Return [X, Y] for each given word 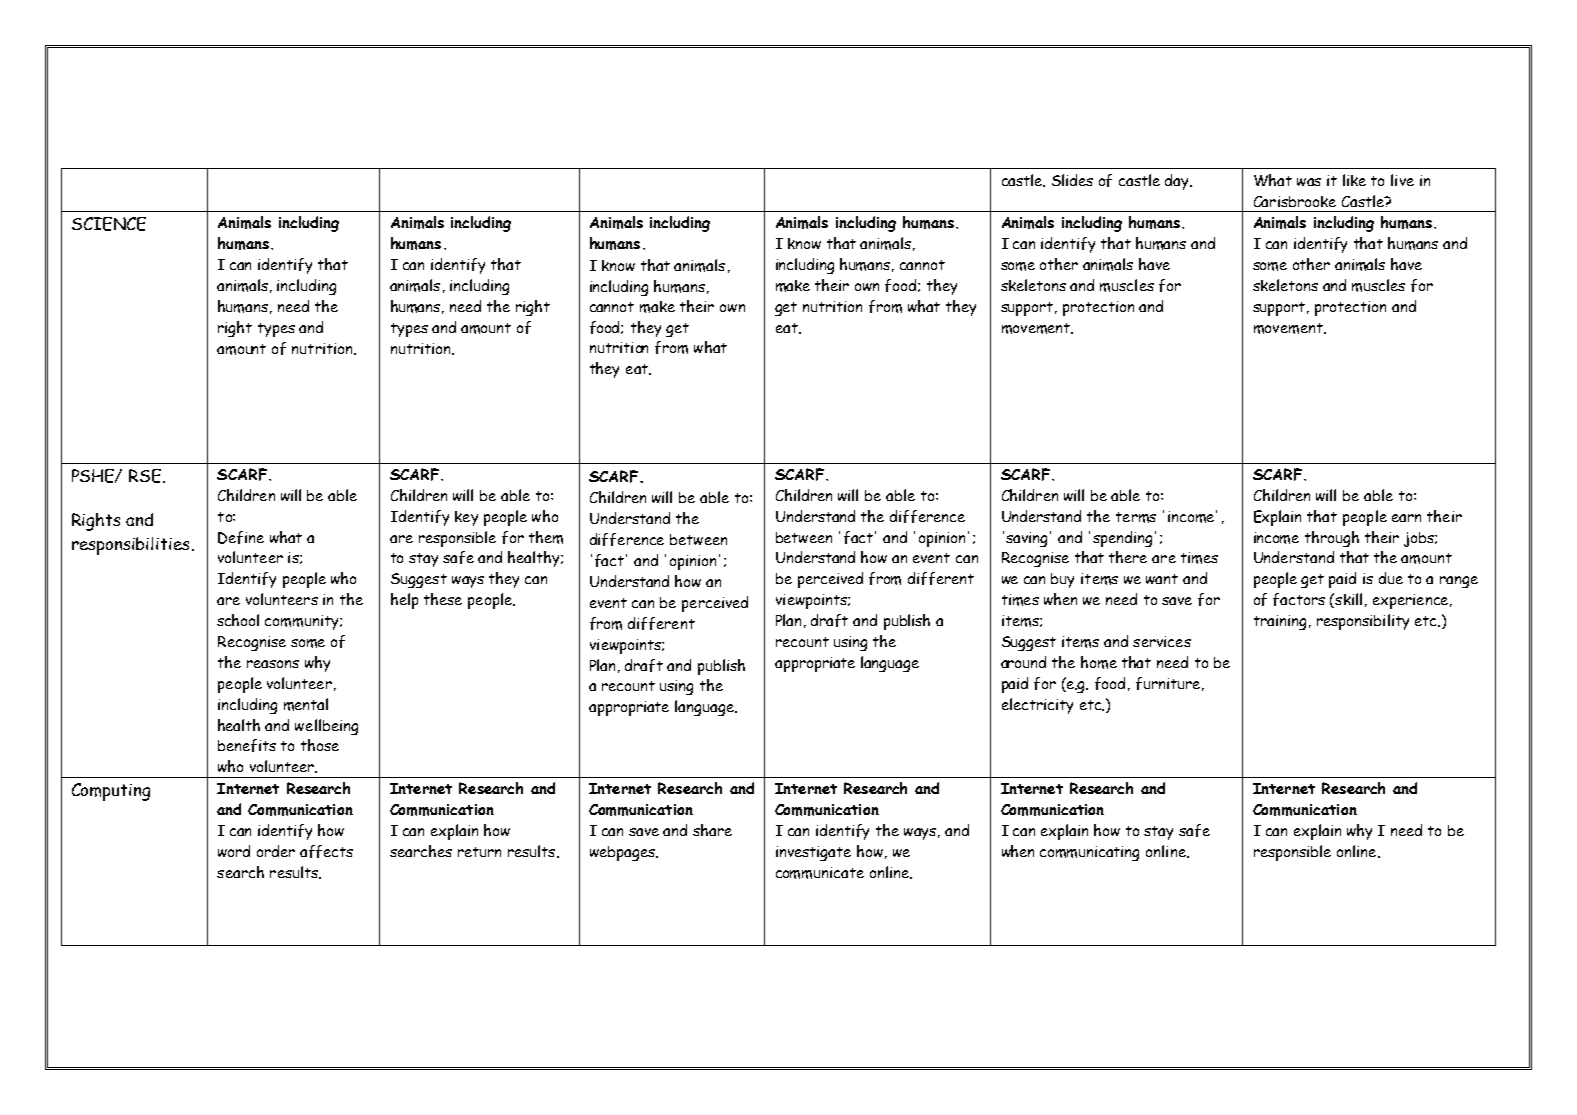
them [546, 537]
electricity [1037, 706]
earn [1406, 518]
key [466, 518]
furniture [1168, 683]
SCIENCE [109, 224]
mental [306, 704]
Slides [1072, 180]
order [276, 851]
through [1332, 539]
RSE [145, 476]
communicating [1089, 853]
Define [241, 537]
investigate [813, 853]
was [1309, 182]
